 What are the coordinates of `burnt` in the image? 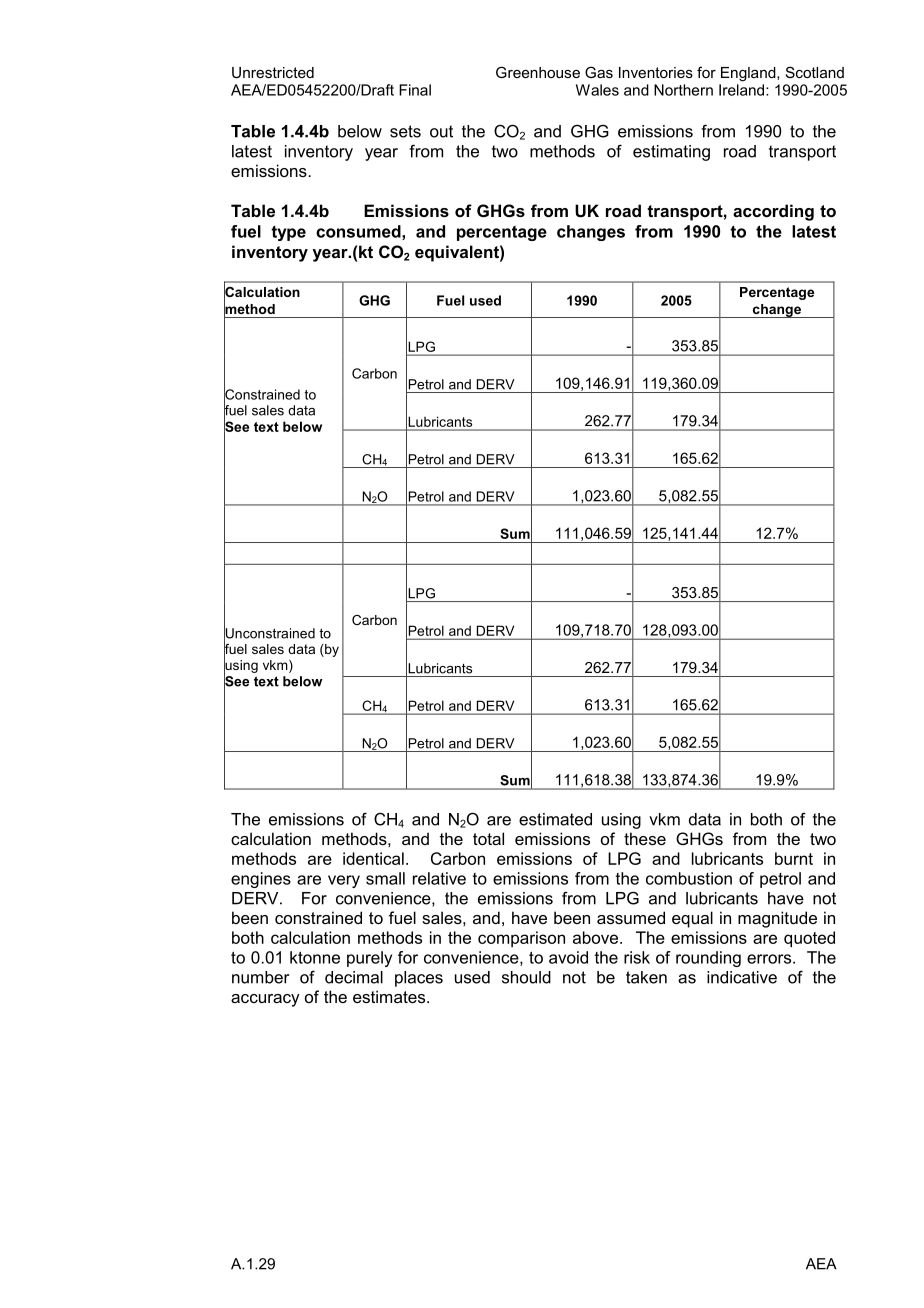 It's located at (794, 858).
